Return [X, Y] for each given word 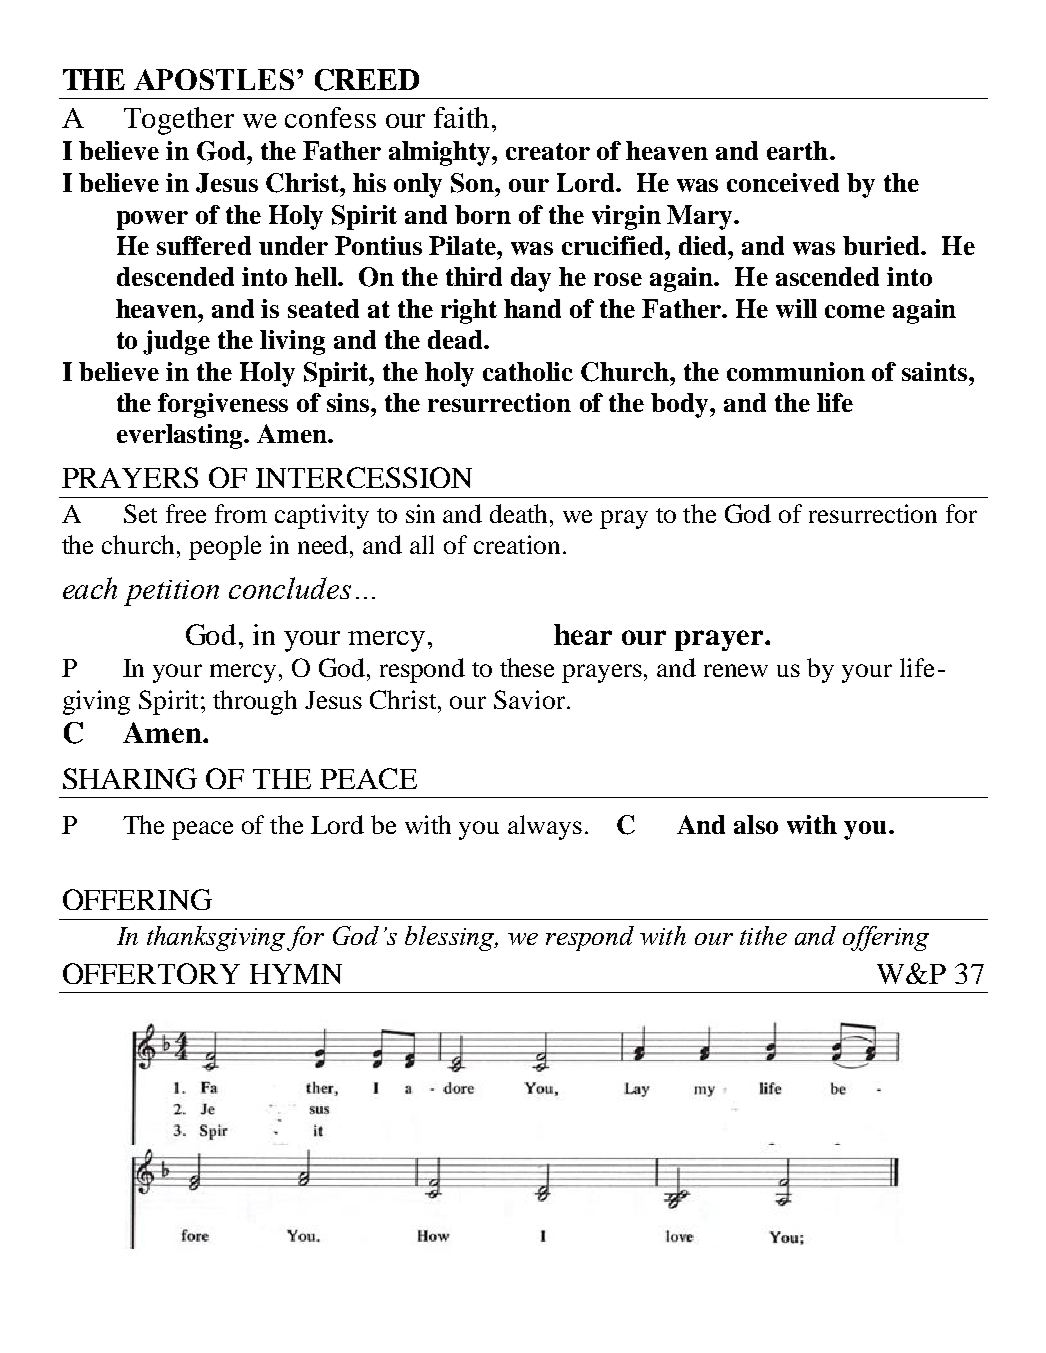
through [255, 702]
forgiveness [223, 405]
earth [797, 150]
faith [461, 117]
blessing [451, 938]
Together [179, 121]
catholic [528, 371]
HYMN [296, 974]
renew [736, 670]
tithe [763, 935]
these [527, 667]
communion [796, 371]
